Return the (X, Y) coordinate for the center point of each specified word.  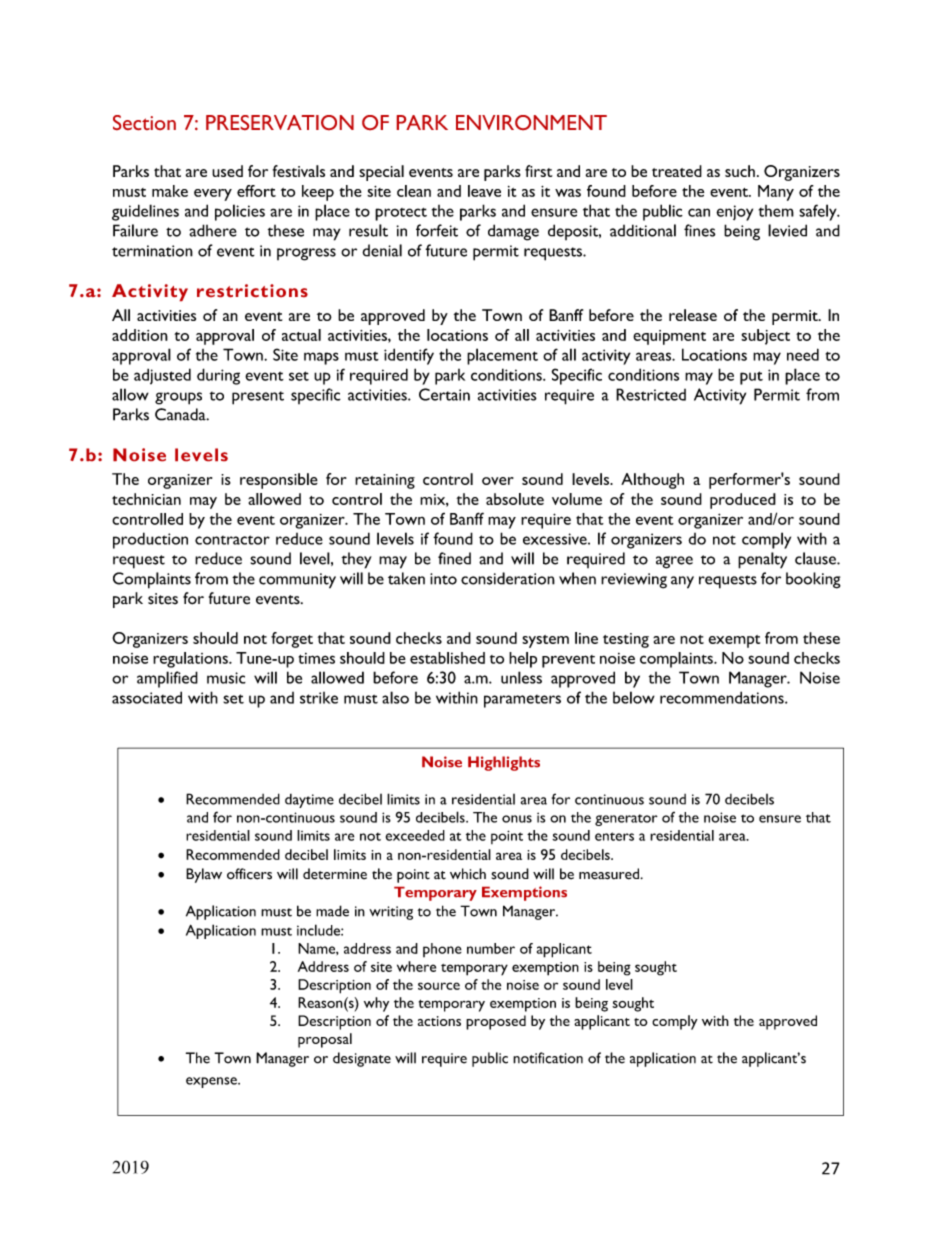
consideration (508, 578)
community (297, 581)
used (227, 171)
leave (484, 191)
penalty (762, 560)
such (740, 171)
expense (212, 1082)
